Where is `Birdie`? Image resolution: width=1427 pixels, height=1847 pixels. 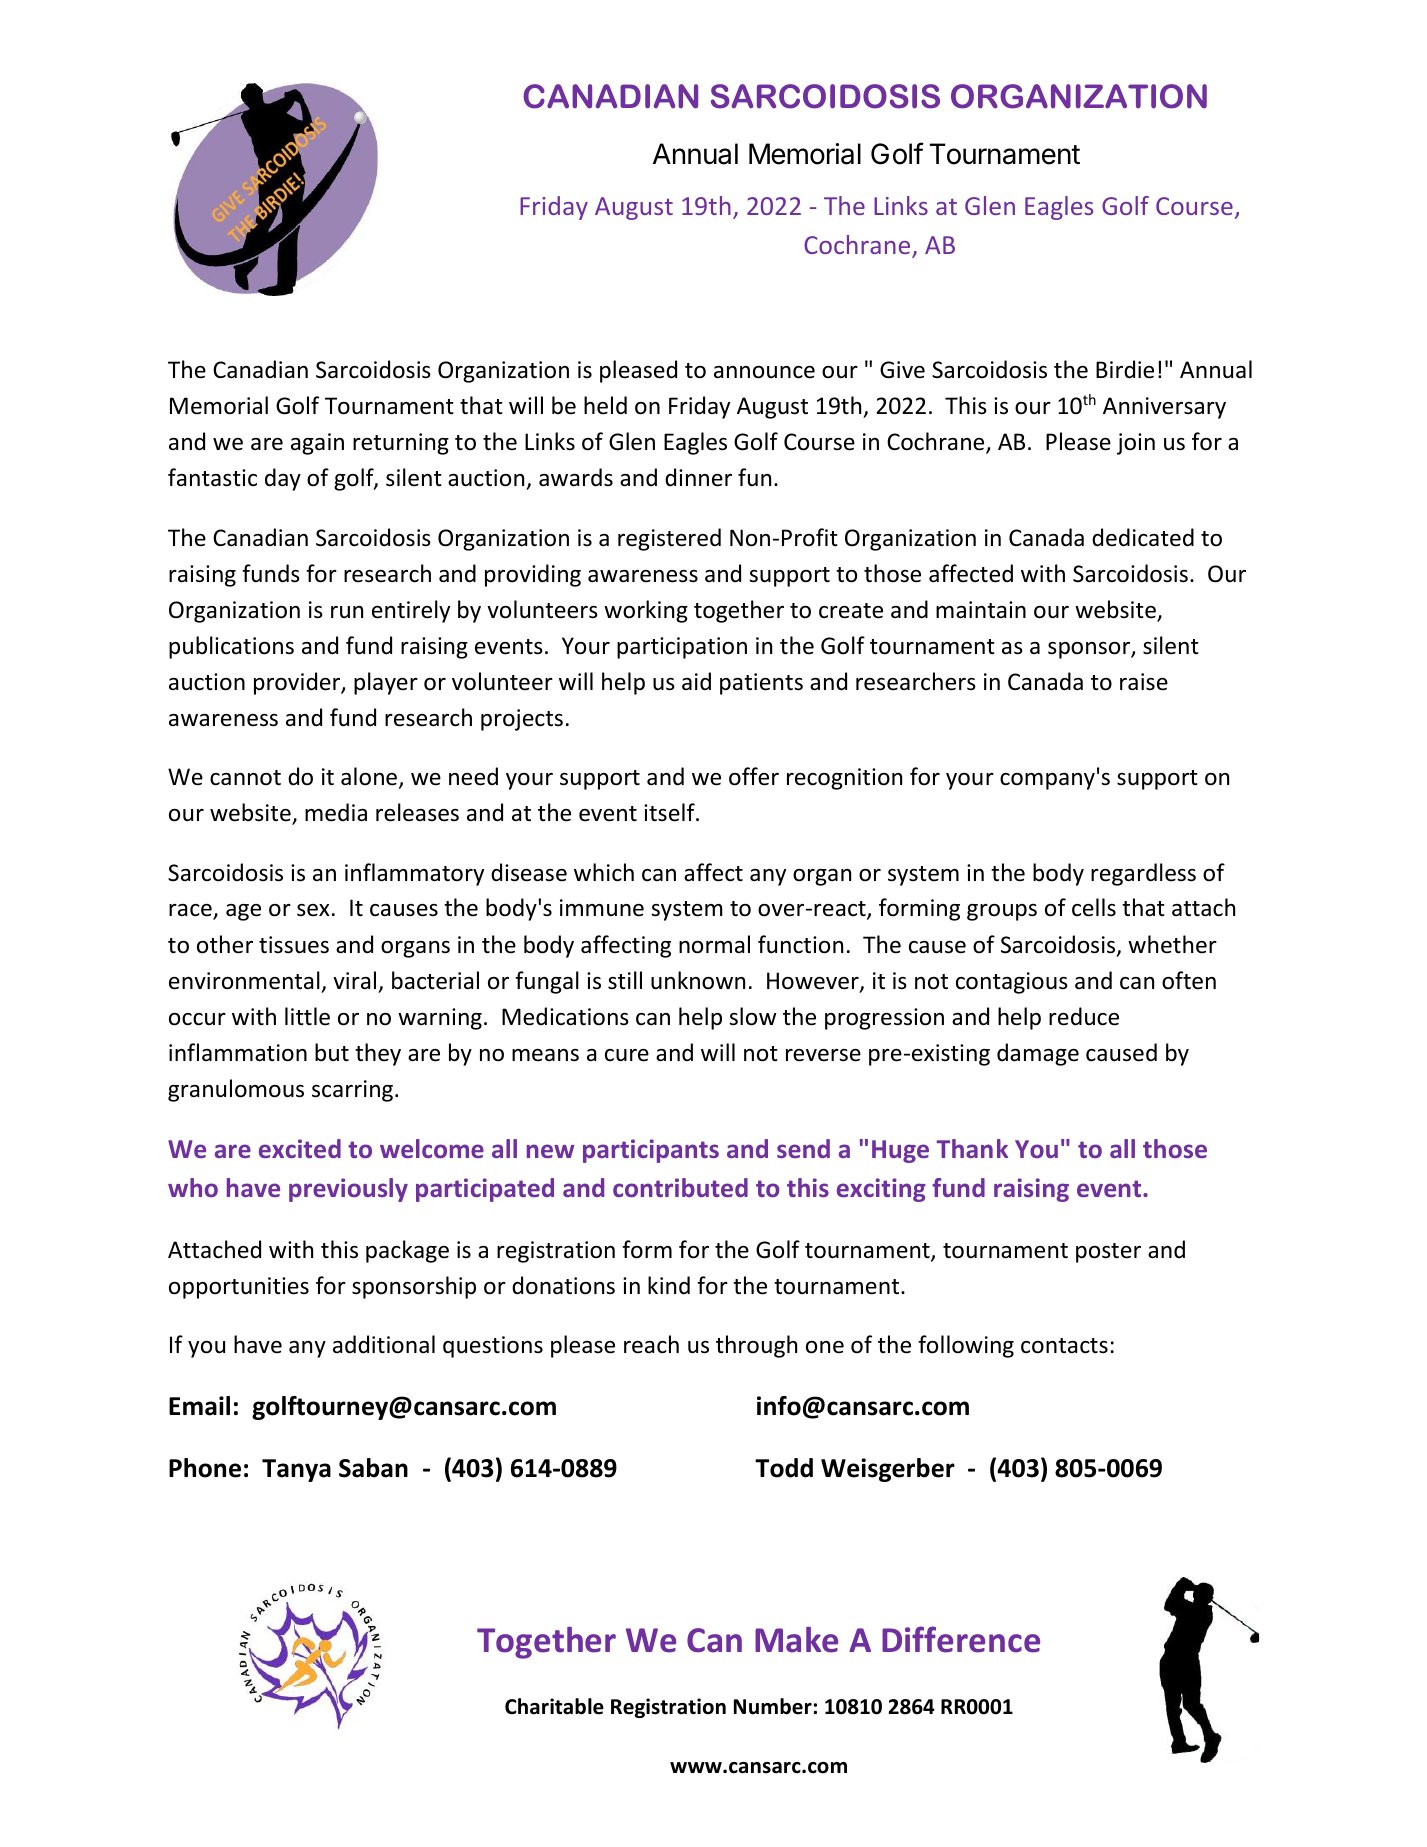
Birdie is located at coordinates (1125, 369).
